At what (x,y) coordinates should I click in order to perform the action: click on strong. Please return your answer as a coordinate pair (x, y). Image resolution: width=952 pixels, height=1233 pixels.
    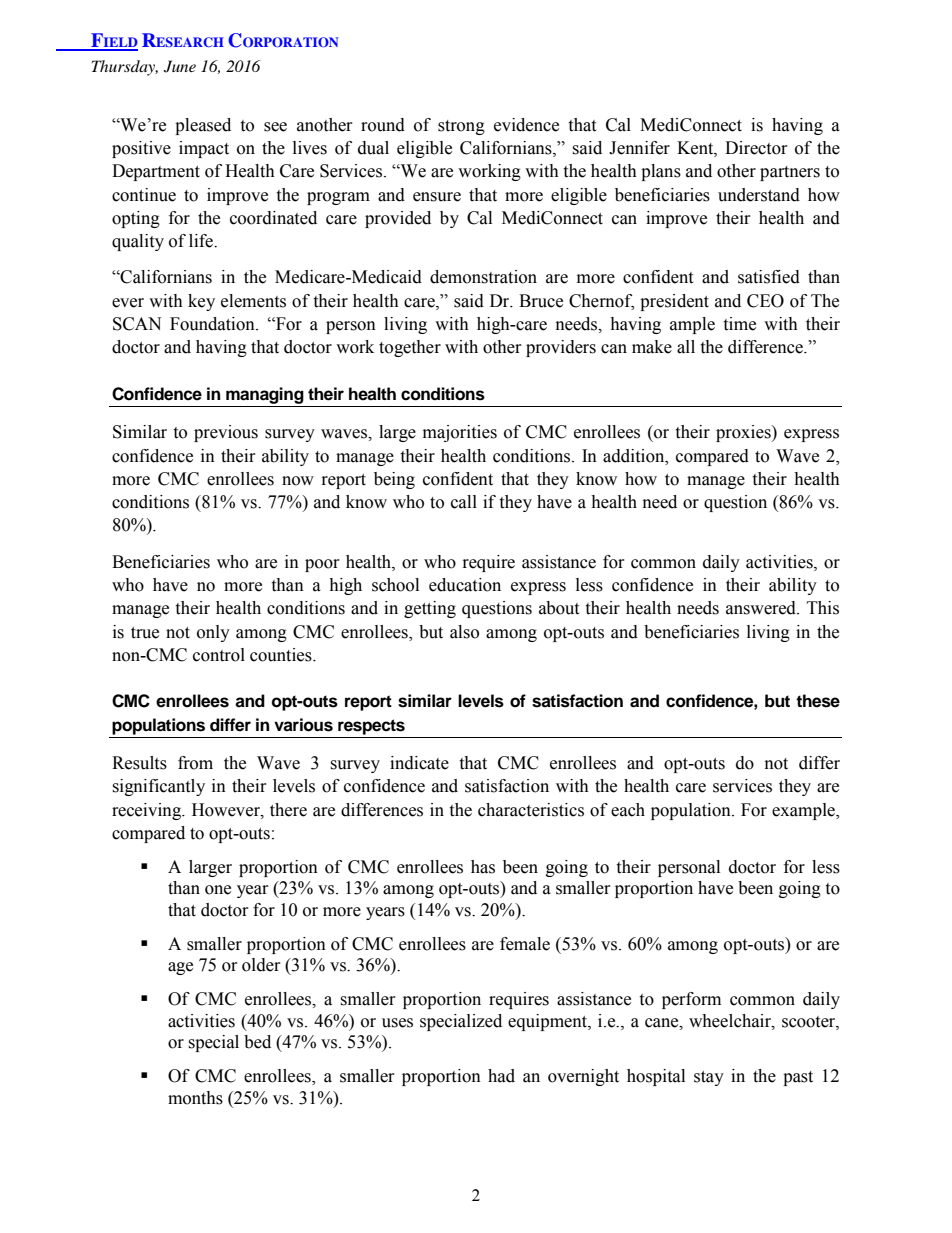
    Looking at the image, I should click on (461, 127).
